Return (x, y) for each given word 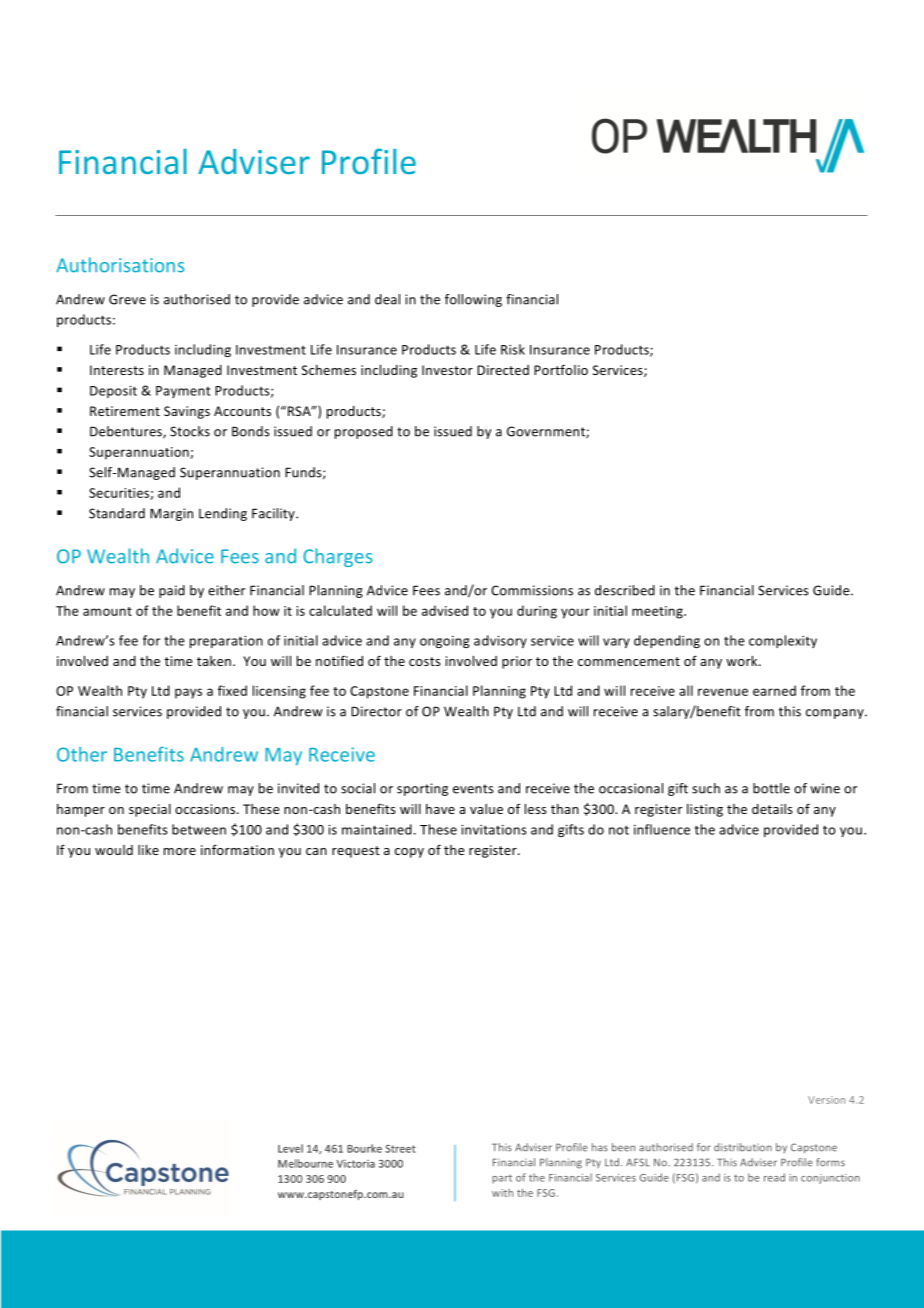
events (473, 789)
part (502, 1179)
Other (82, 754)
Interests (117, 370)
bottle (771, 788)
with (502, 1193)
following (473, 300)
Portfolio (561, 369)
